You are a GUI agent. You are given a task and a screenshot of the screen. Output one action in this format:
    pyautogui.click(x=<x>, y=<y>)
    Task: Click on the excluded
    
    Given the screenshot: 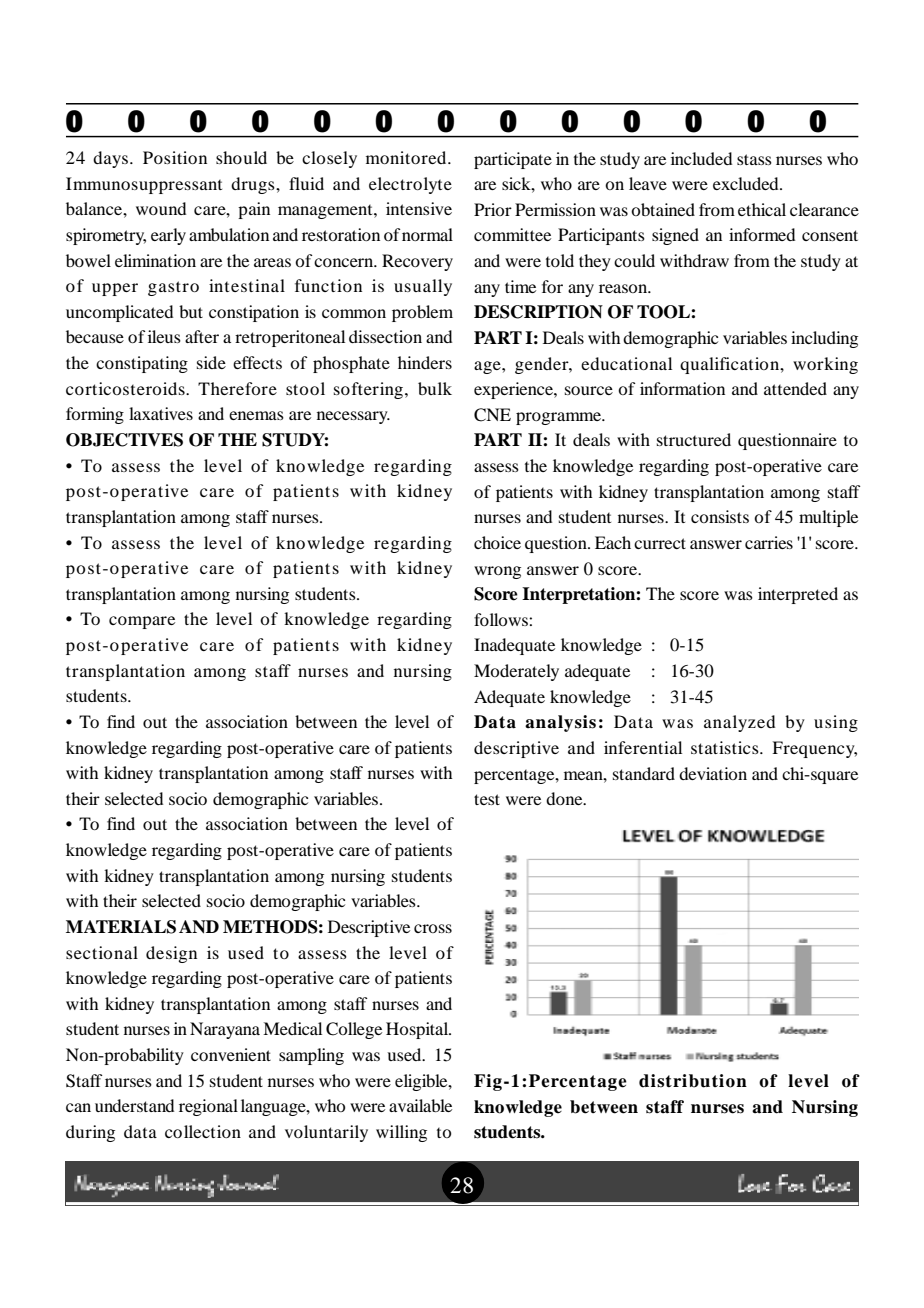 What is the action you would take?
    pyautogui.click(x=747, y=183)
